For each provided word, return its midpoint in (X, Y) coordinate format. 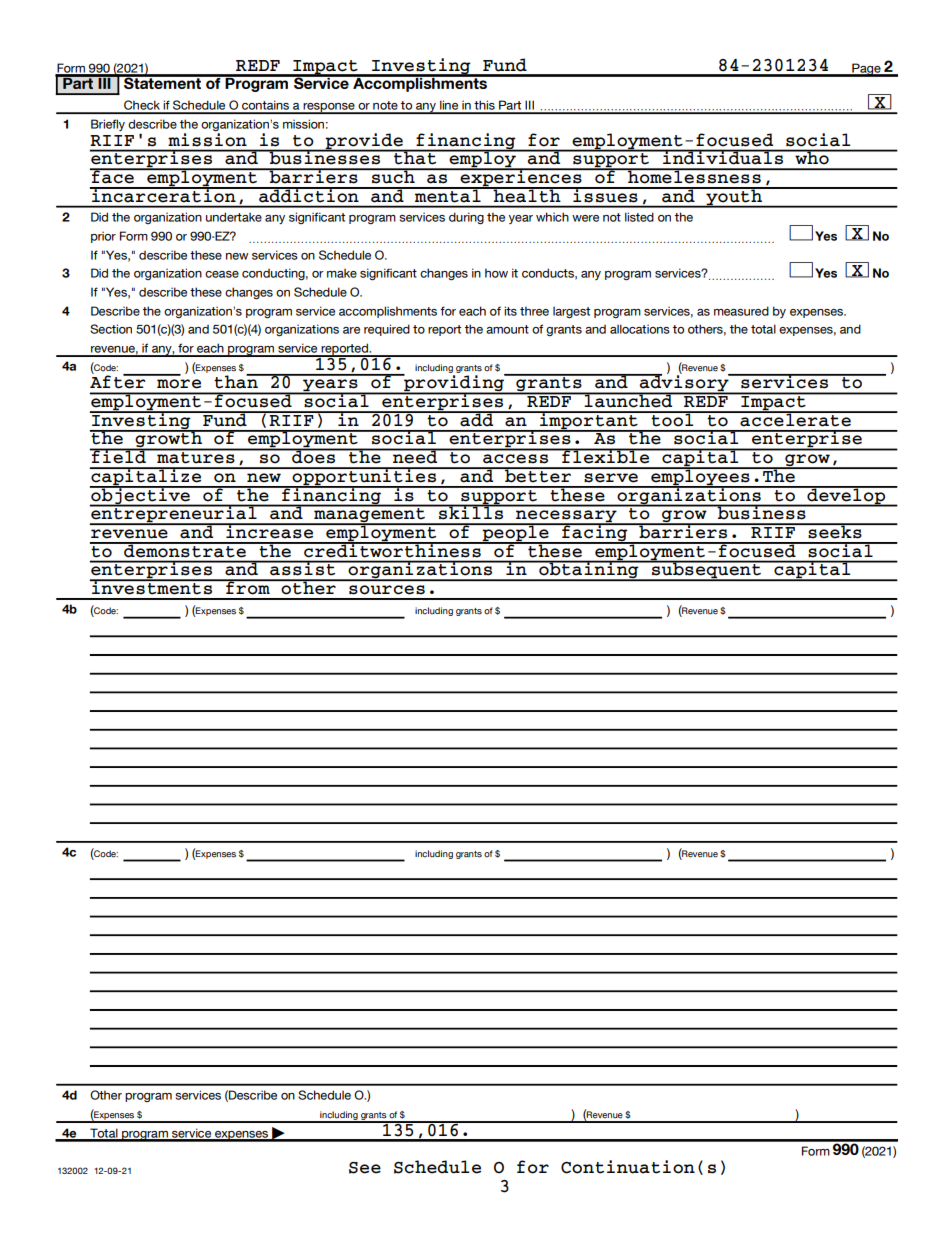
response (329, 108)
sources (387, 589)
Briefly (108, 125)
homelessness (694, 176)
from (248, 587)
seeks (835, 531)
